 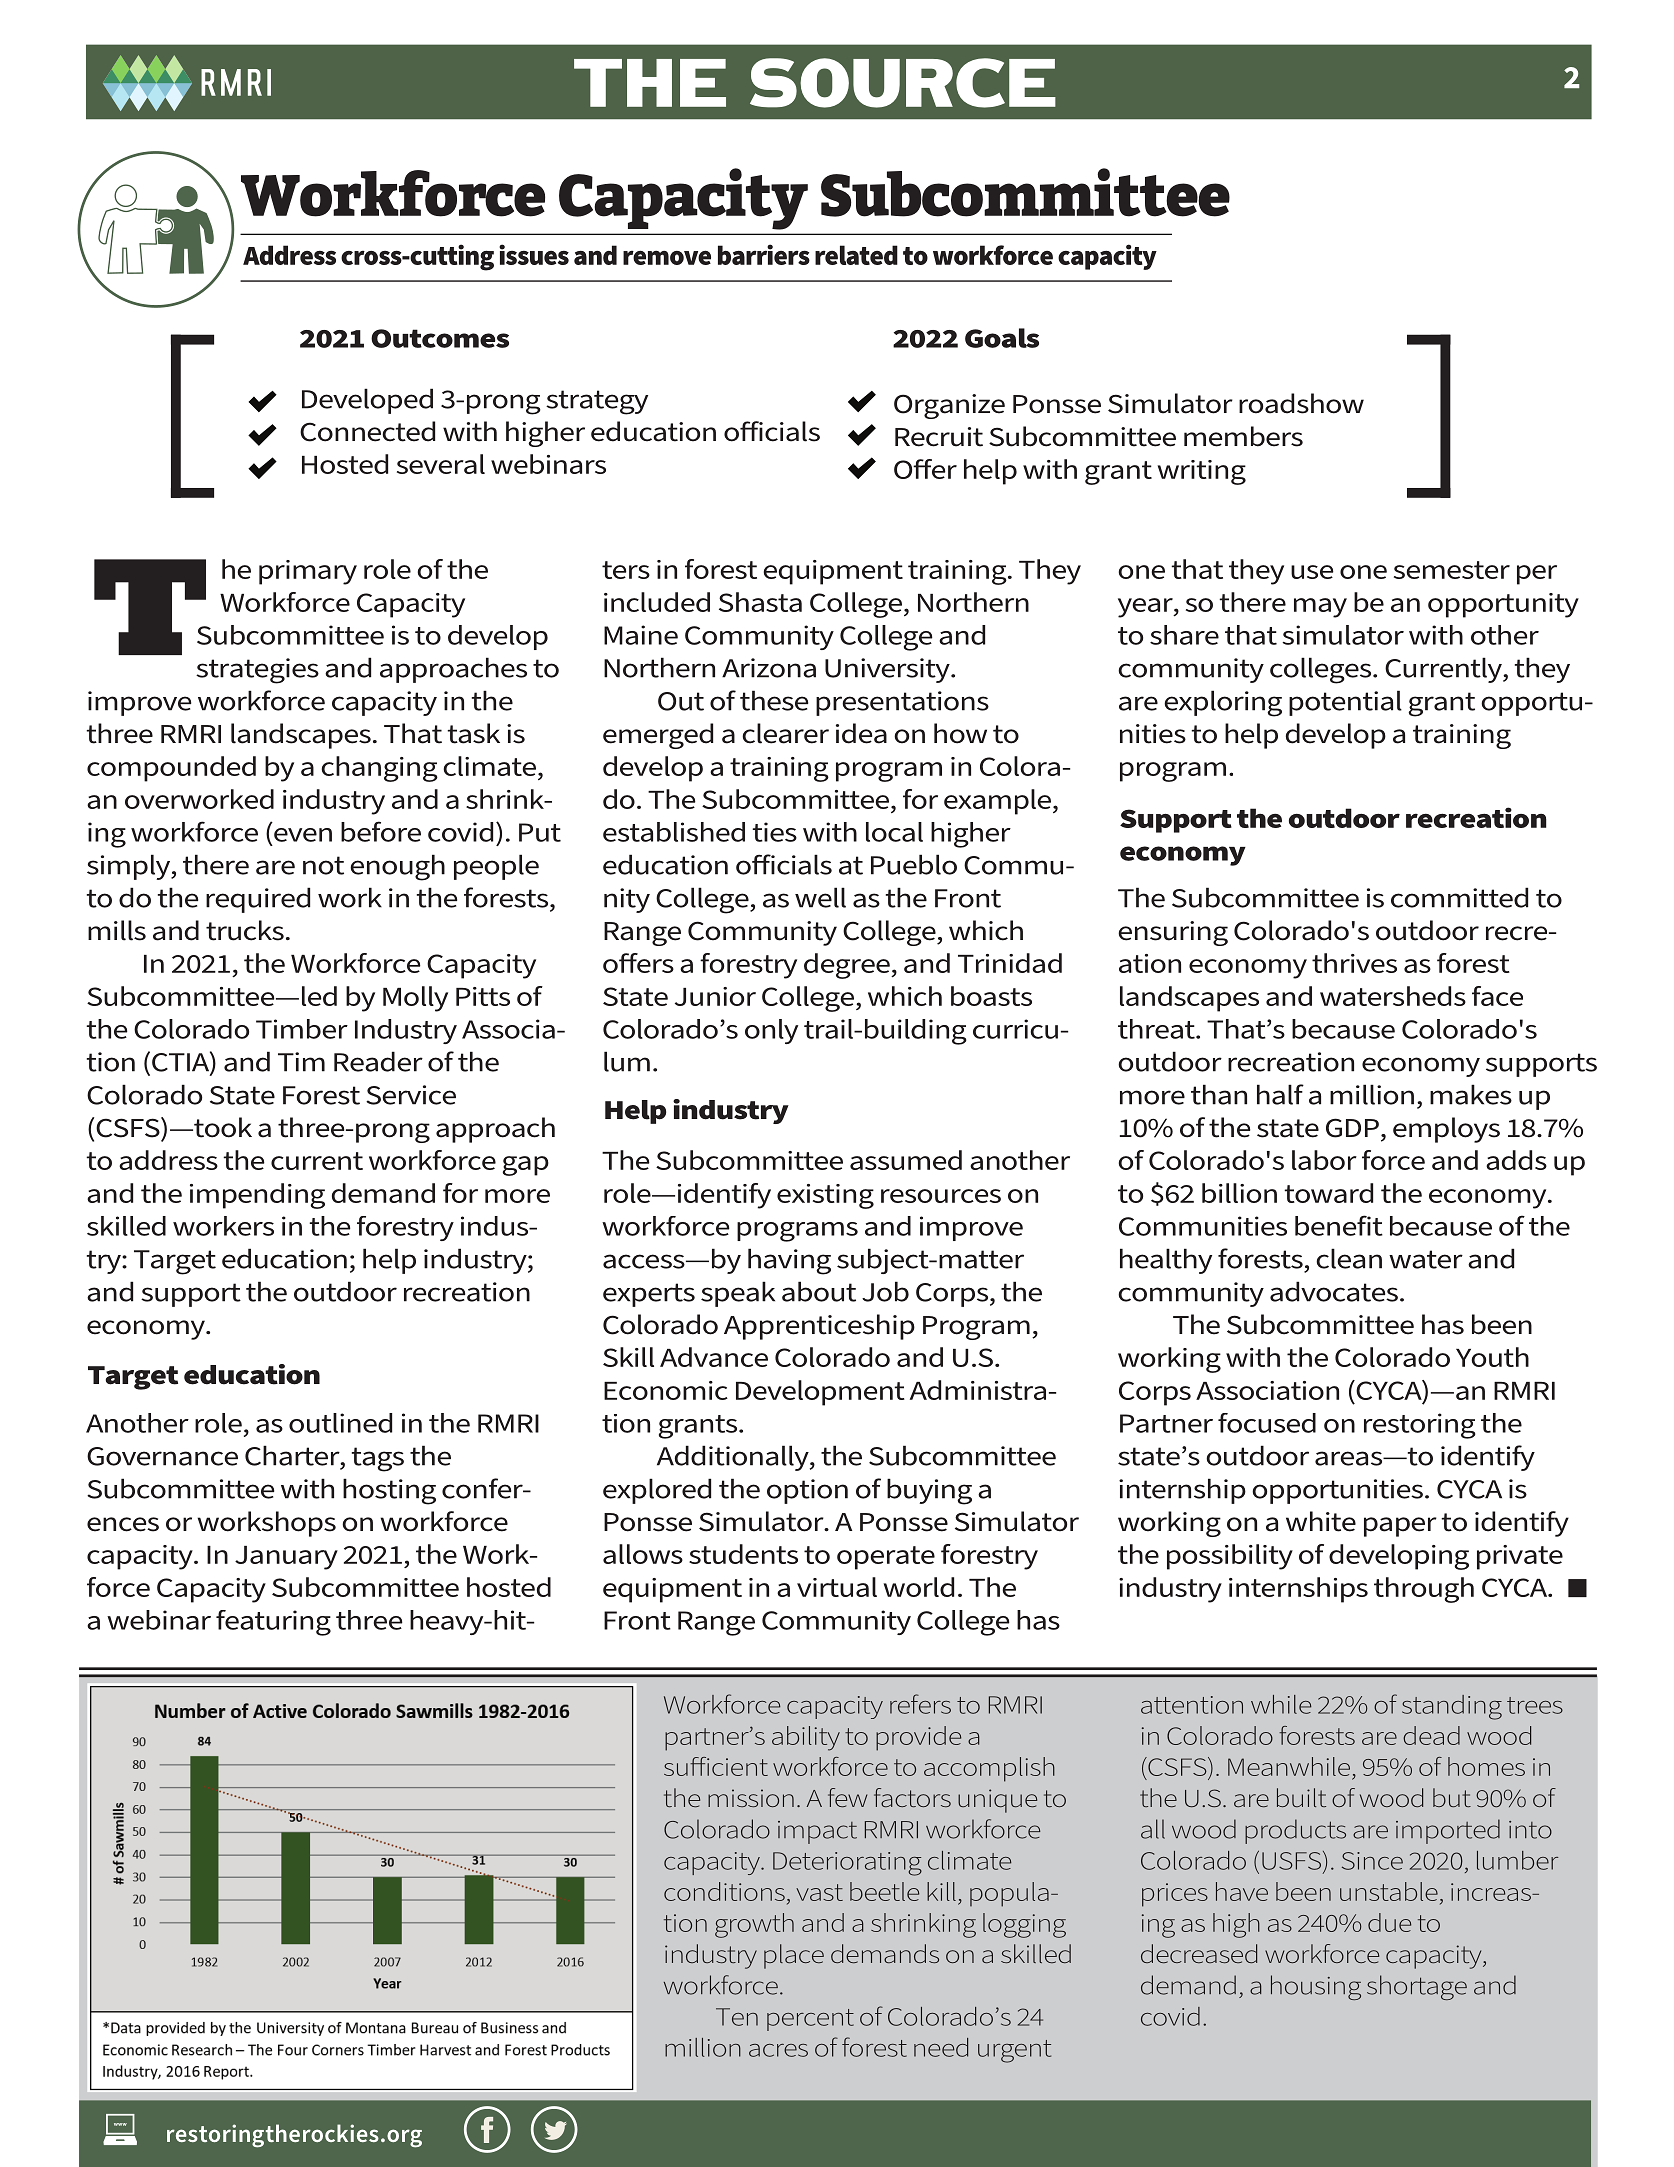 What do you see at coordinates (856, 255) in the screenshot?
I see `related` at bounding box center [856, 255].
